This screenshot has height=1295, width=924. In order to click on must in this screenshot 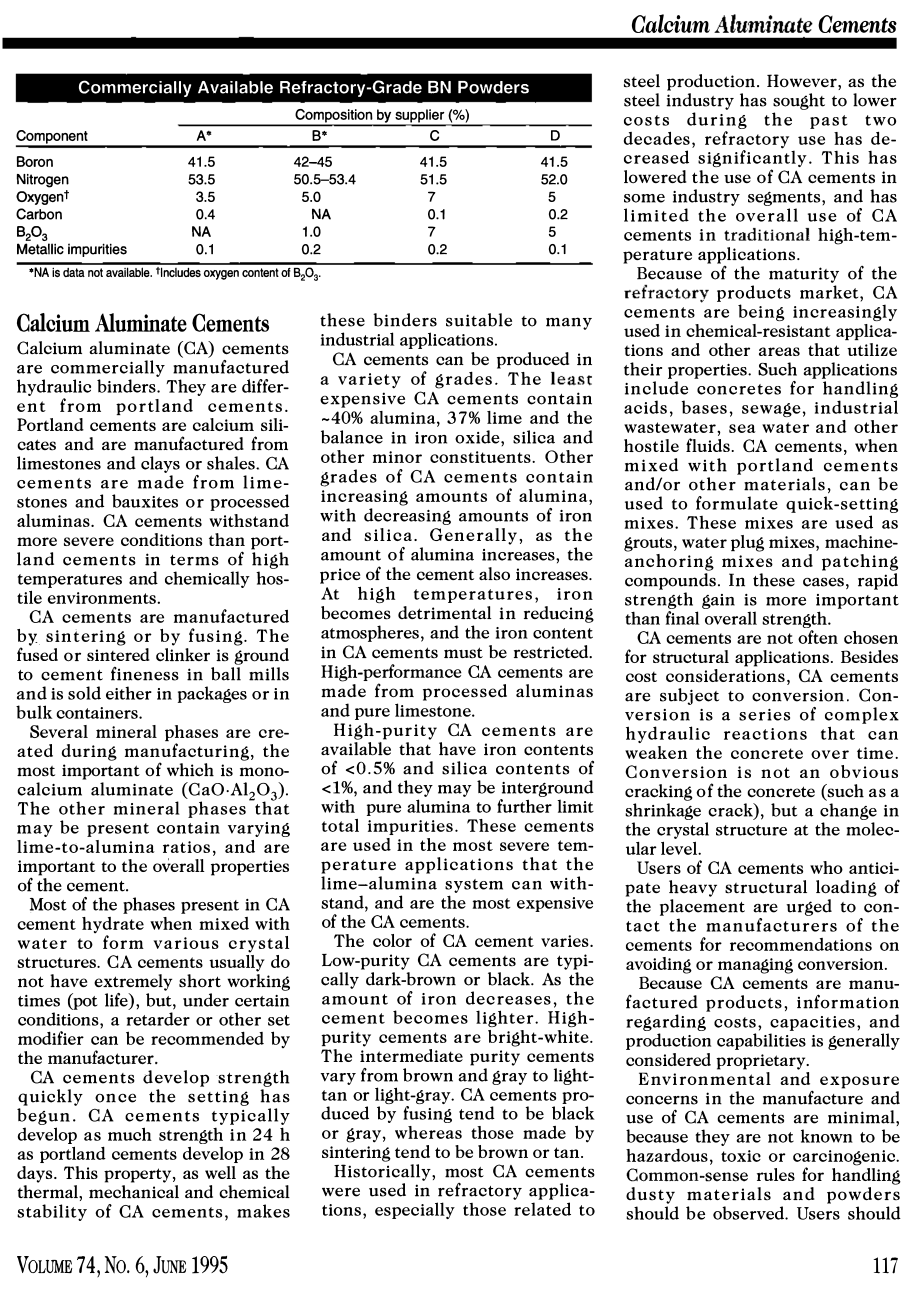, I will do `click(463, 653)`.
